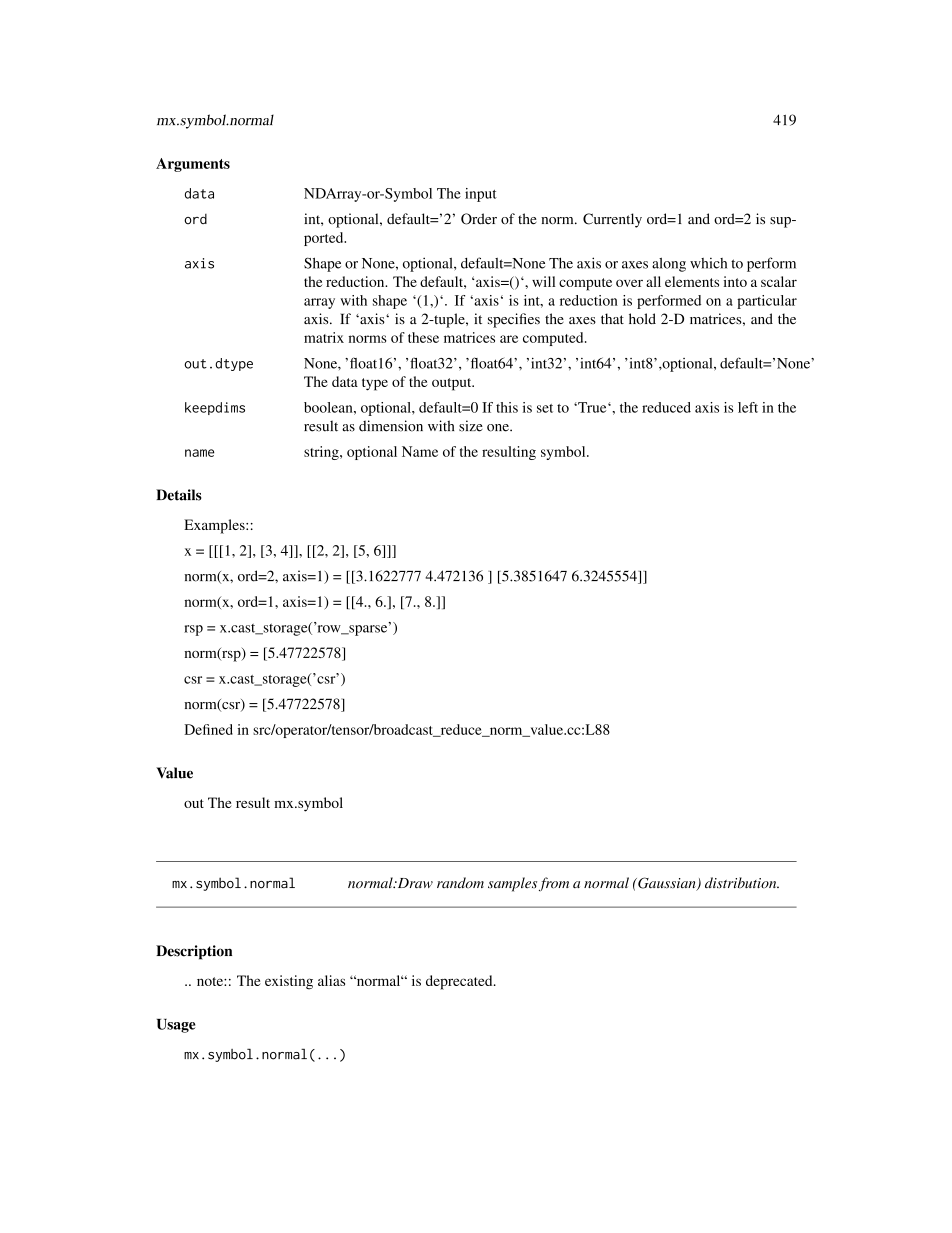  Describe the element at coordinates (748, 407) in the screenshot. I see `left` at that location.
